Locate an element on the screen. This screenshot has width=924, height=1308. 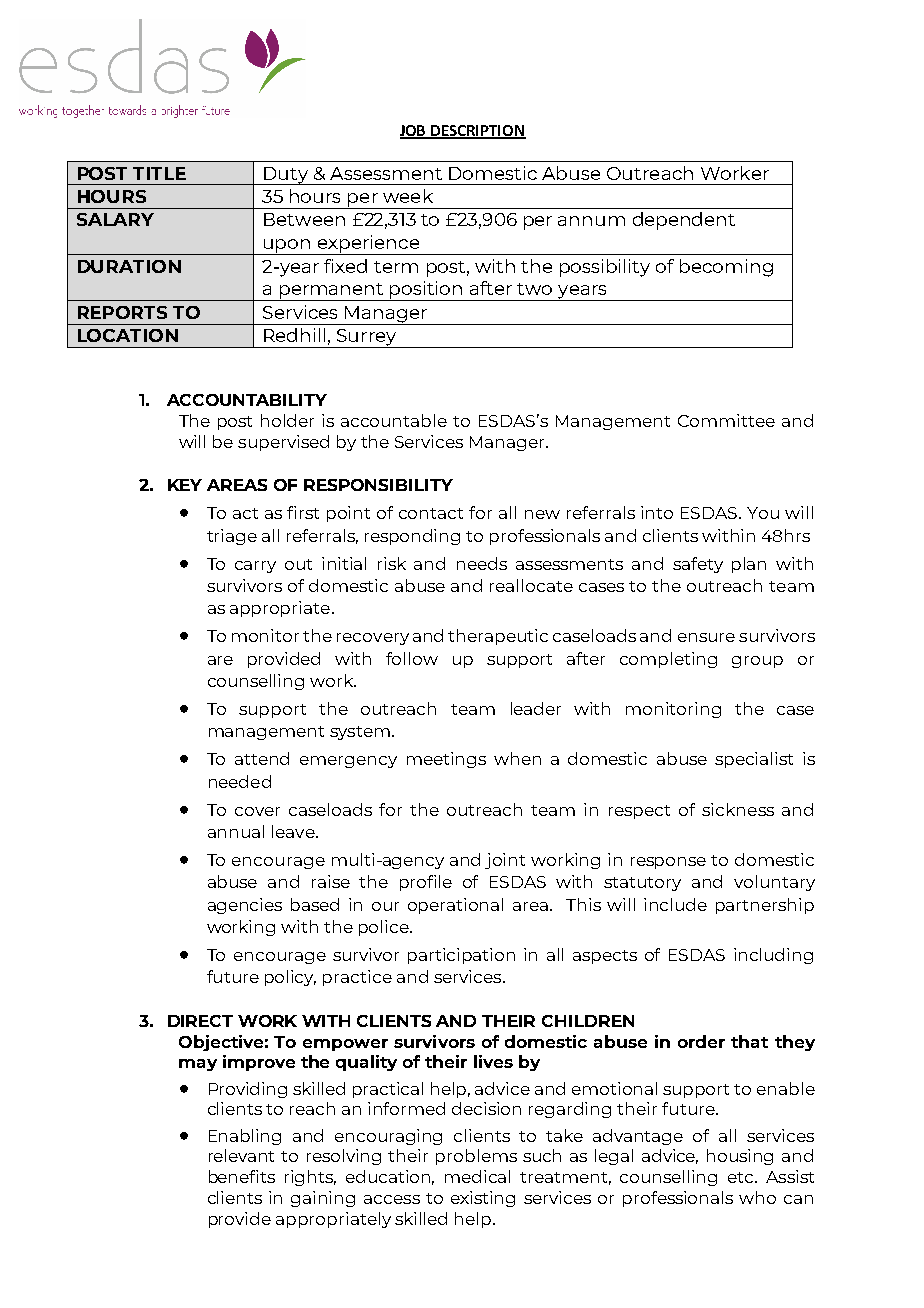
accountable is located at coordinates (394, 420).
